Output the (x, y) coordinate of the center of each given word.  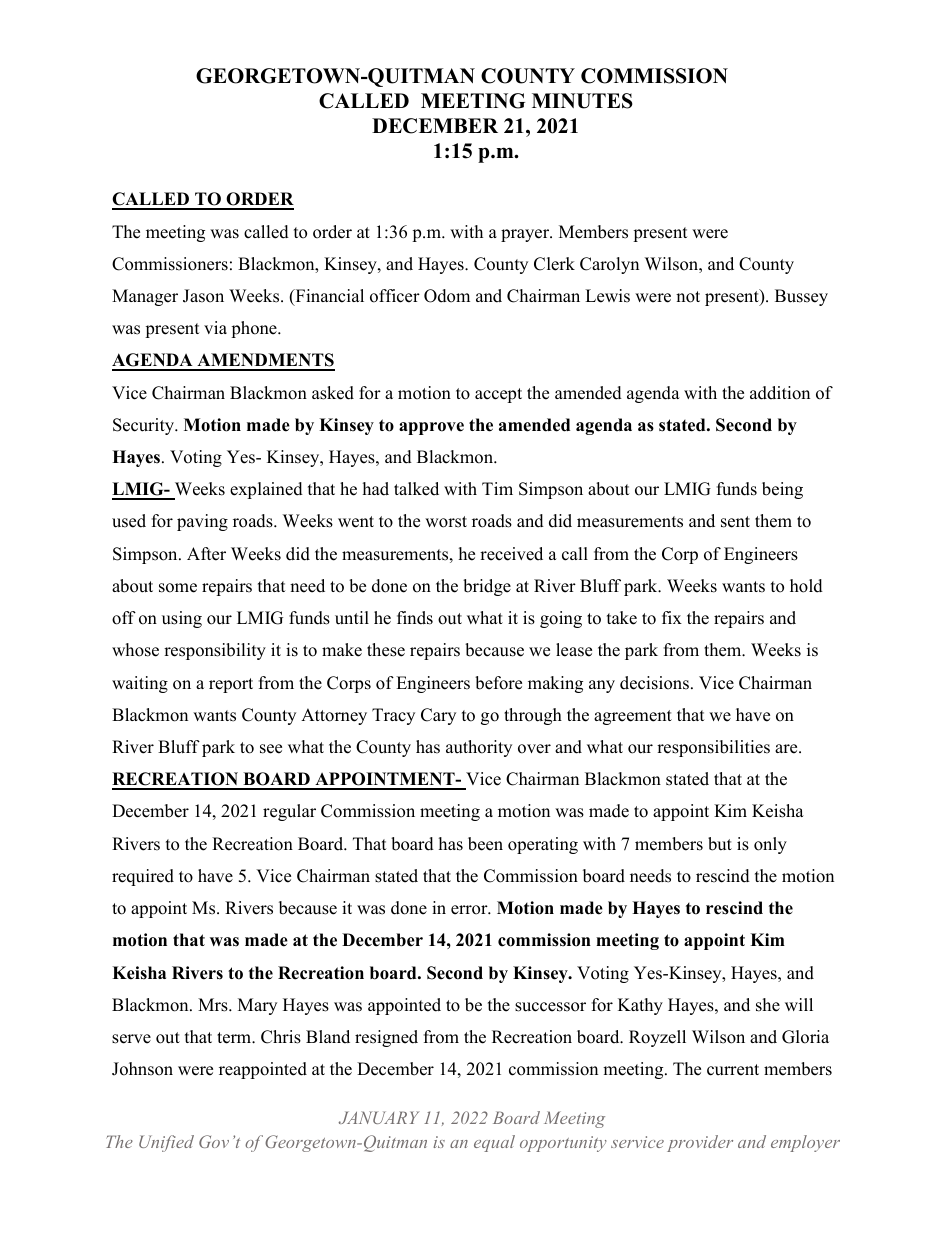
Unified (166, 1143)
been (485, 844)
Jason (203, 296)
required (143, 877)
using (182, 619)
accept (498, 395)
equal (494, 1143)
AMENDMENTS (265, 361)
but (720, 844)
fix (672, 617)
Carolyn (609, 265)
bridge (487, 587)
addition (780, 393)
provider (700, 1143)
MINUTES (582, 101)
